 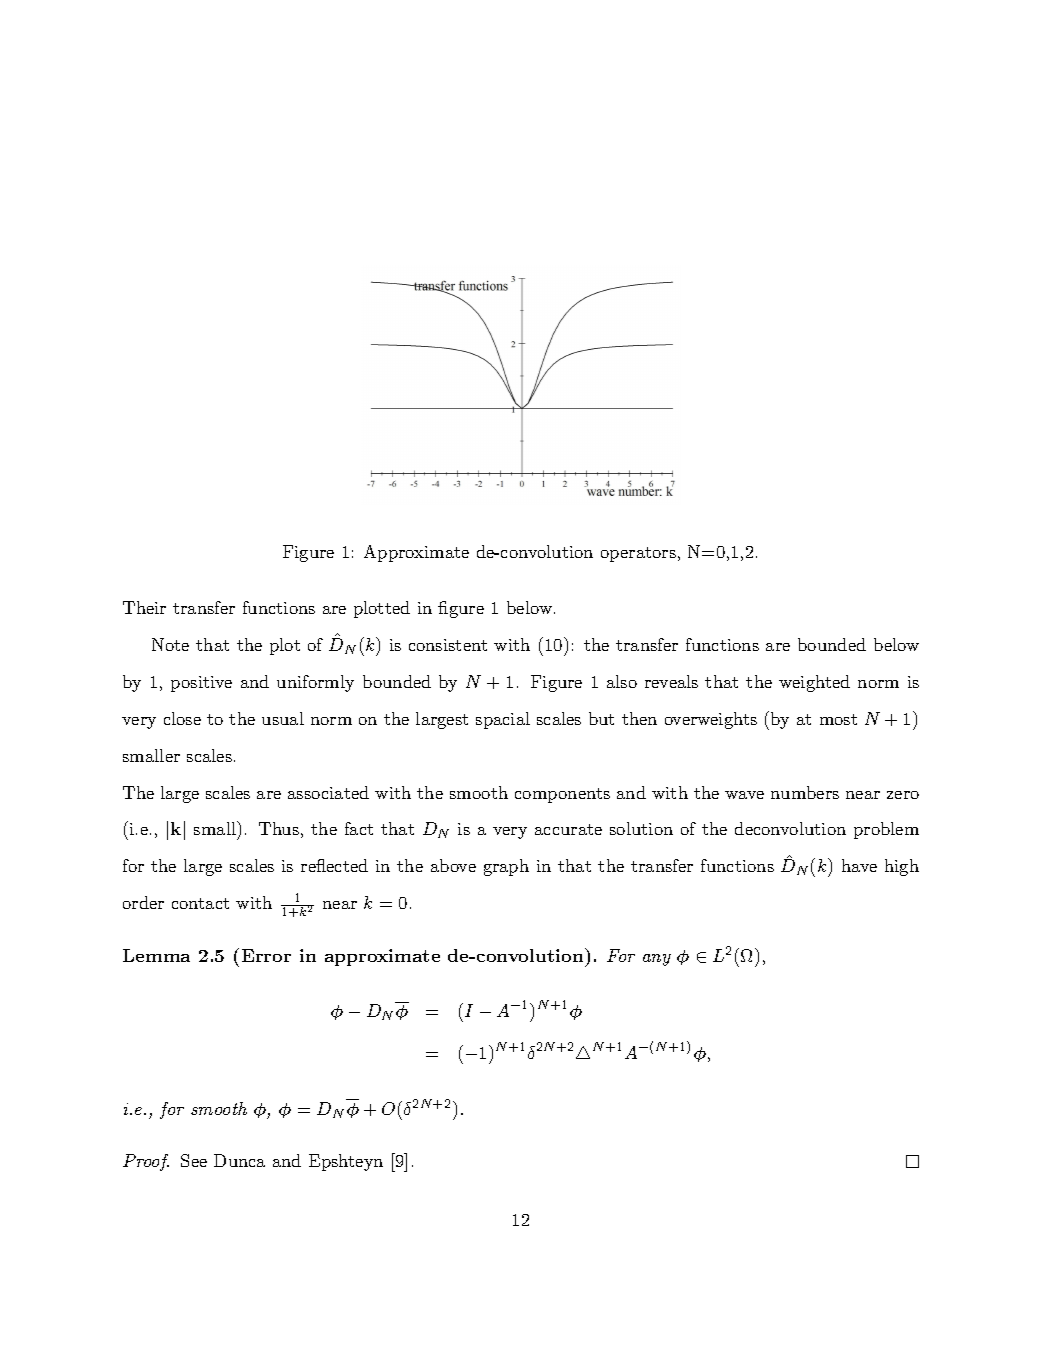 I want to click on spacial, so click(x=503, y=720).
